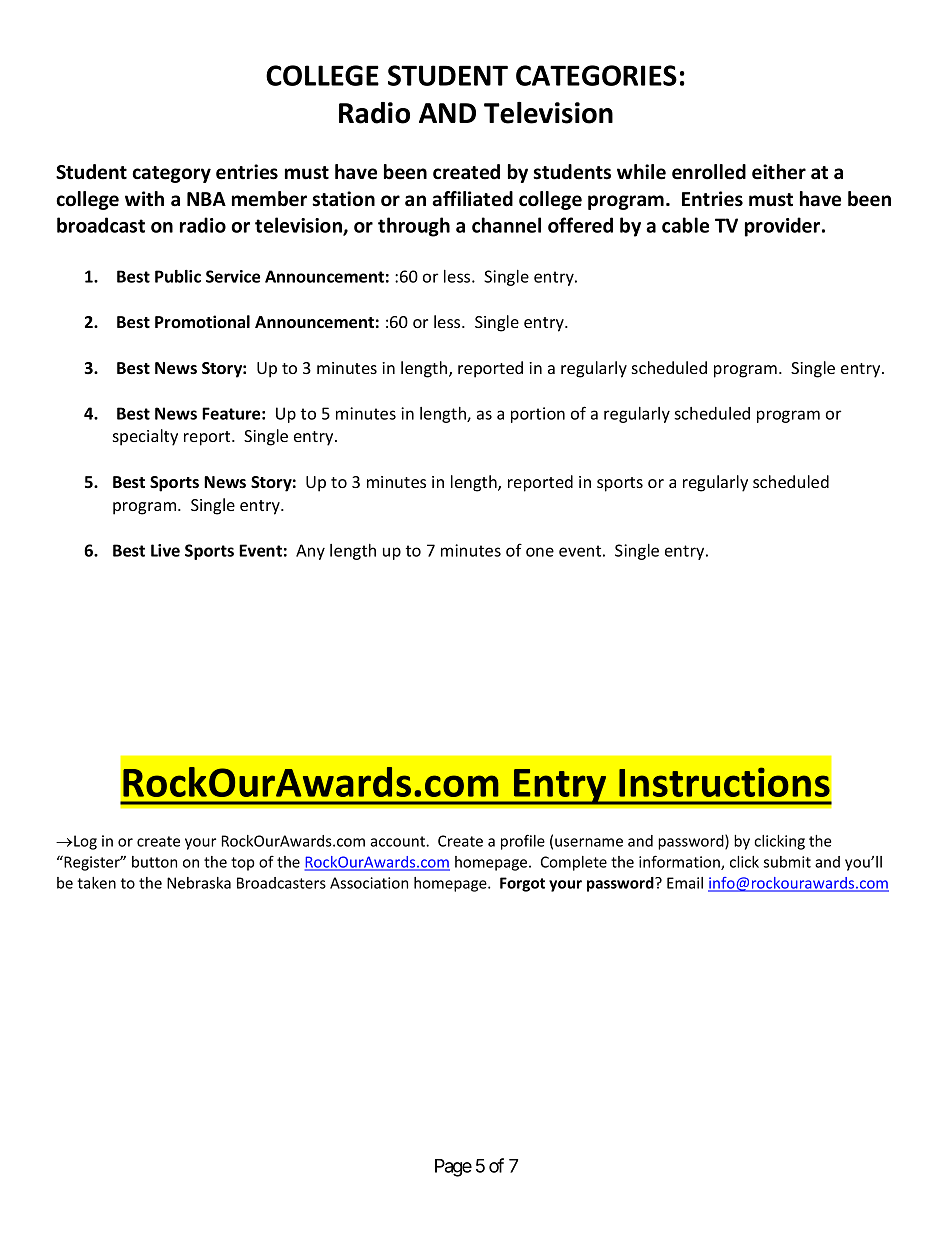 Image resolution: width=952 pixels, height=1233 pixels. Describe the element at coordinates (540, 552) in the screenshot. I see `one` at that location.
